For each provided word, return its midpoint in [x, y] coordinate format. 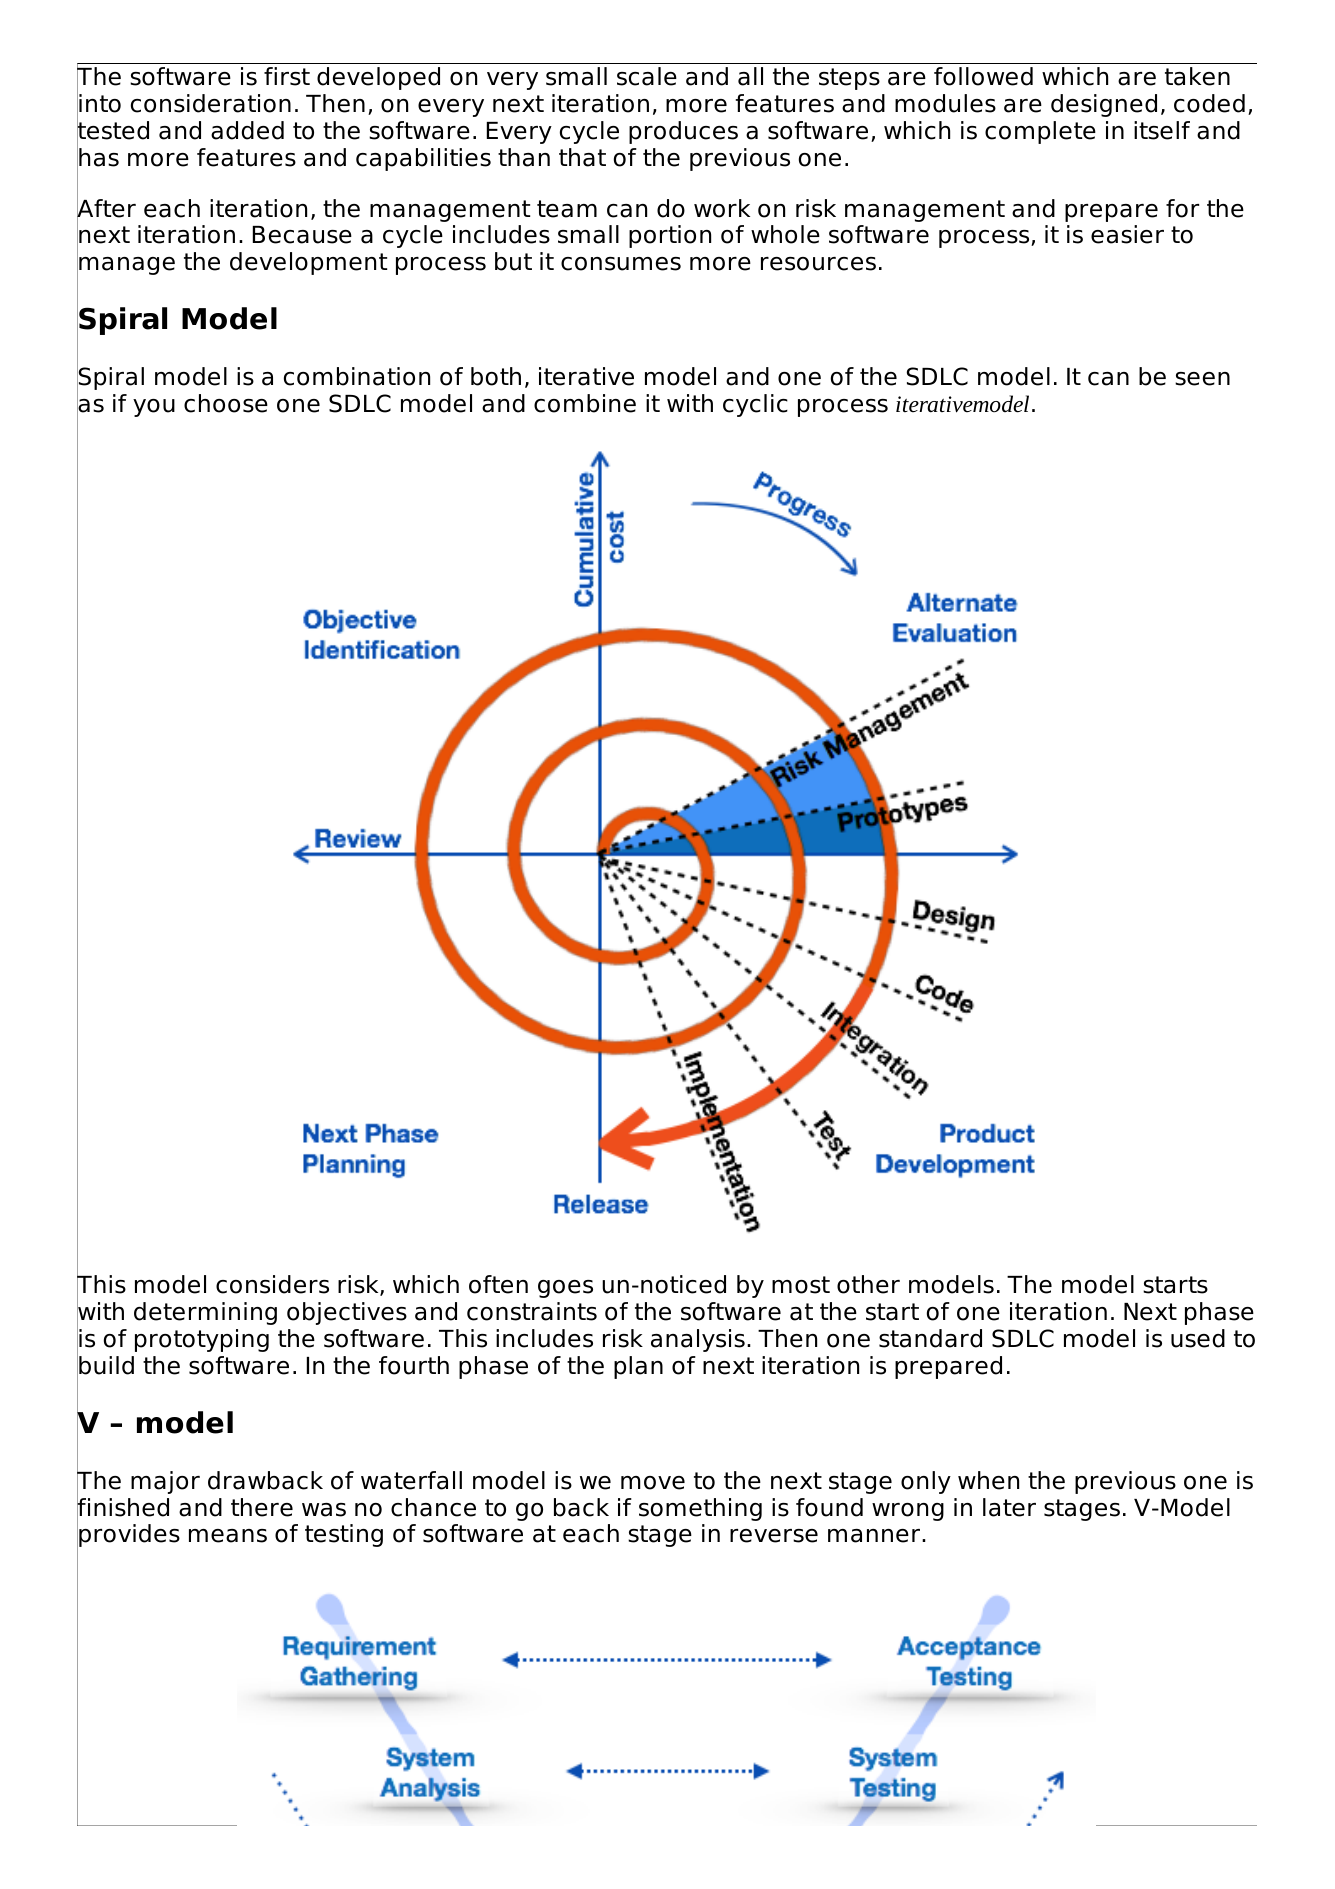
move [653, 1483]
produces [683, 132]
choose [226, 403]
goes [565, 1289]
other [868, 1284]
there [262, 1507]
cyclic [755, 405]
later [1009, 1507]
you [154, 408]
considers [272, 1284]
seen [1202, 379]
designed [1104, 105]
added [247, 130]
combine [585, 403]
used [1198, 1338]
